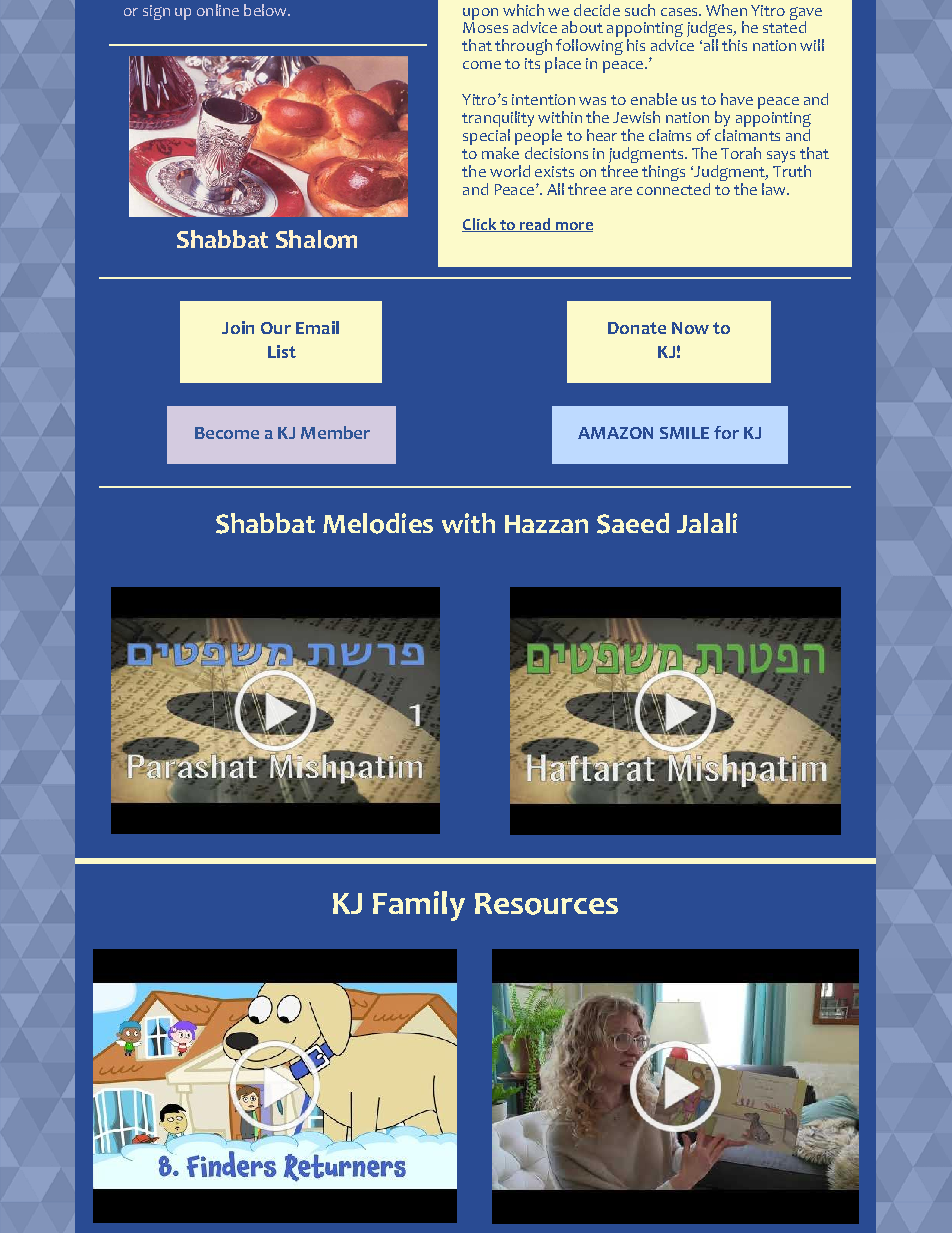 The height and width of the screenshot is (1233, 952). What do you see at coordinates (419, 906) in the screenshot?
I see `Family` at bounding box center [419, 906].
